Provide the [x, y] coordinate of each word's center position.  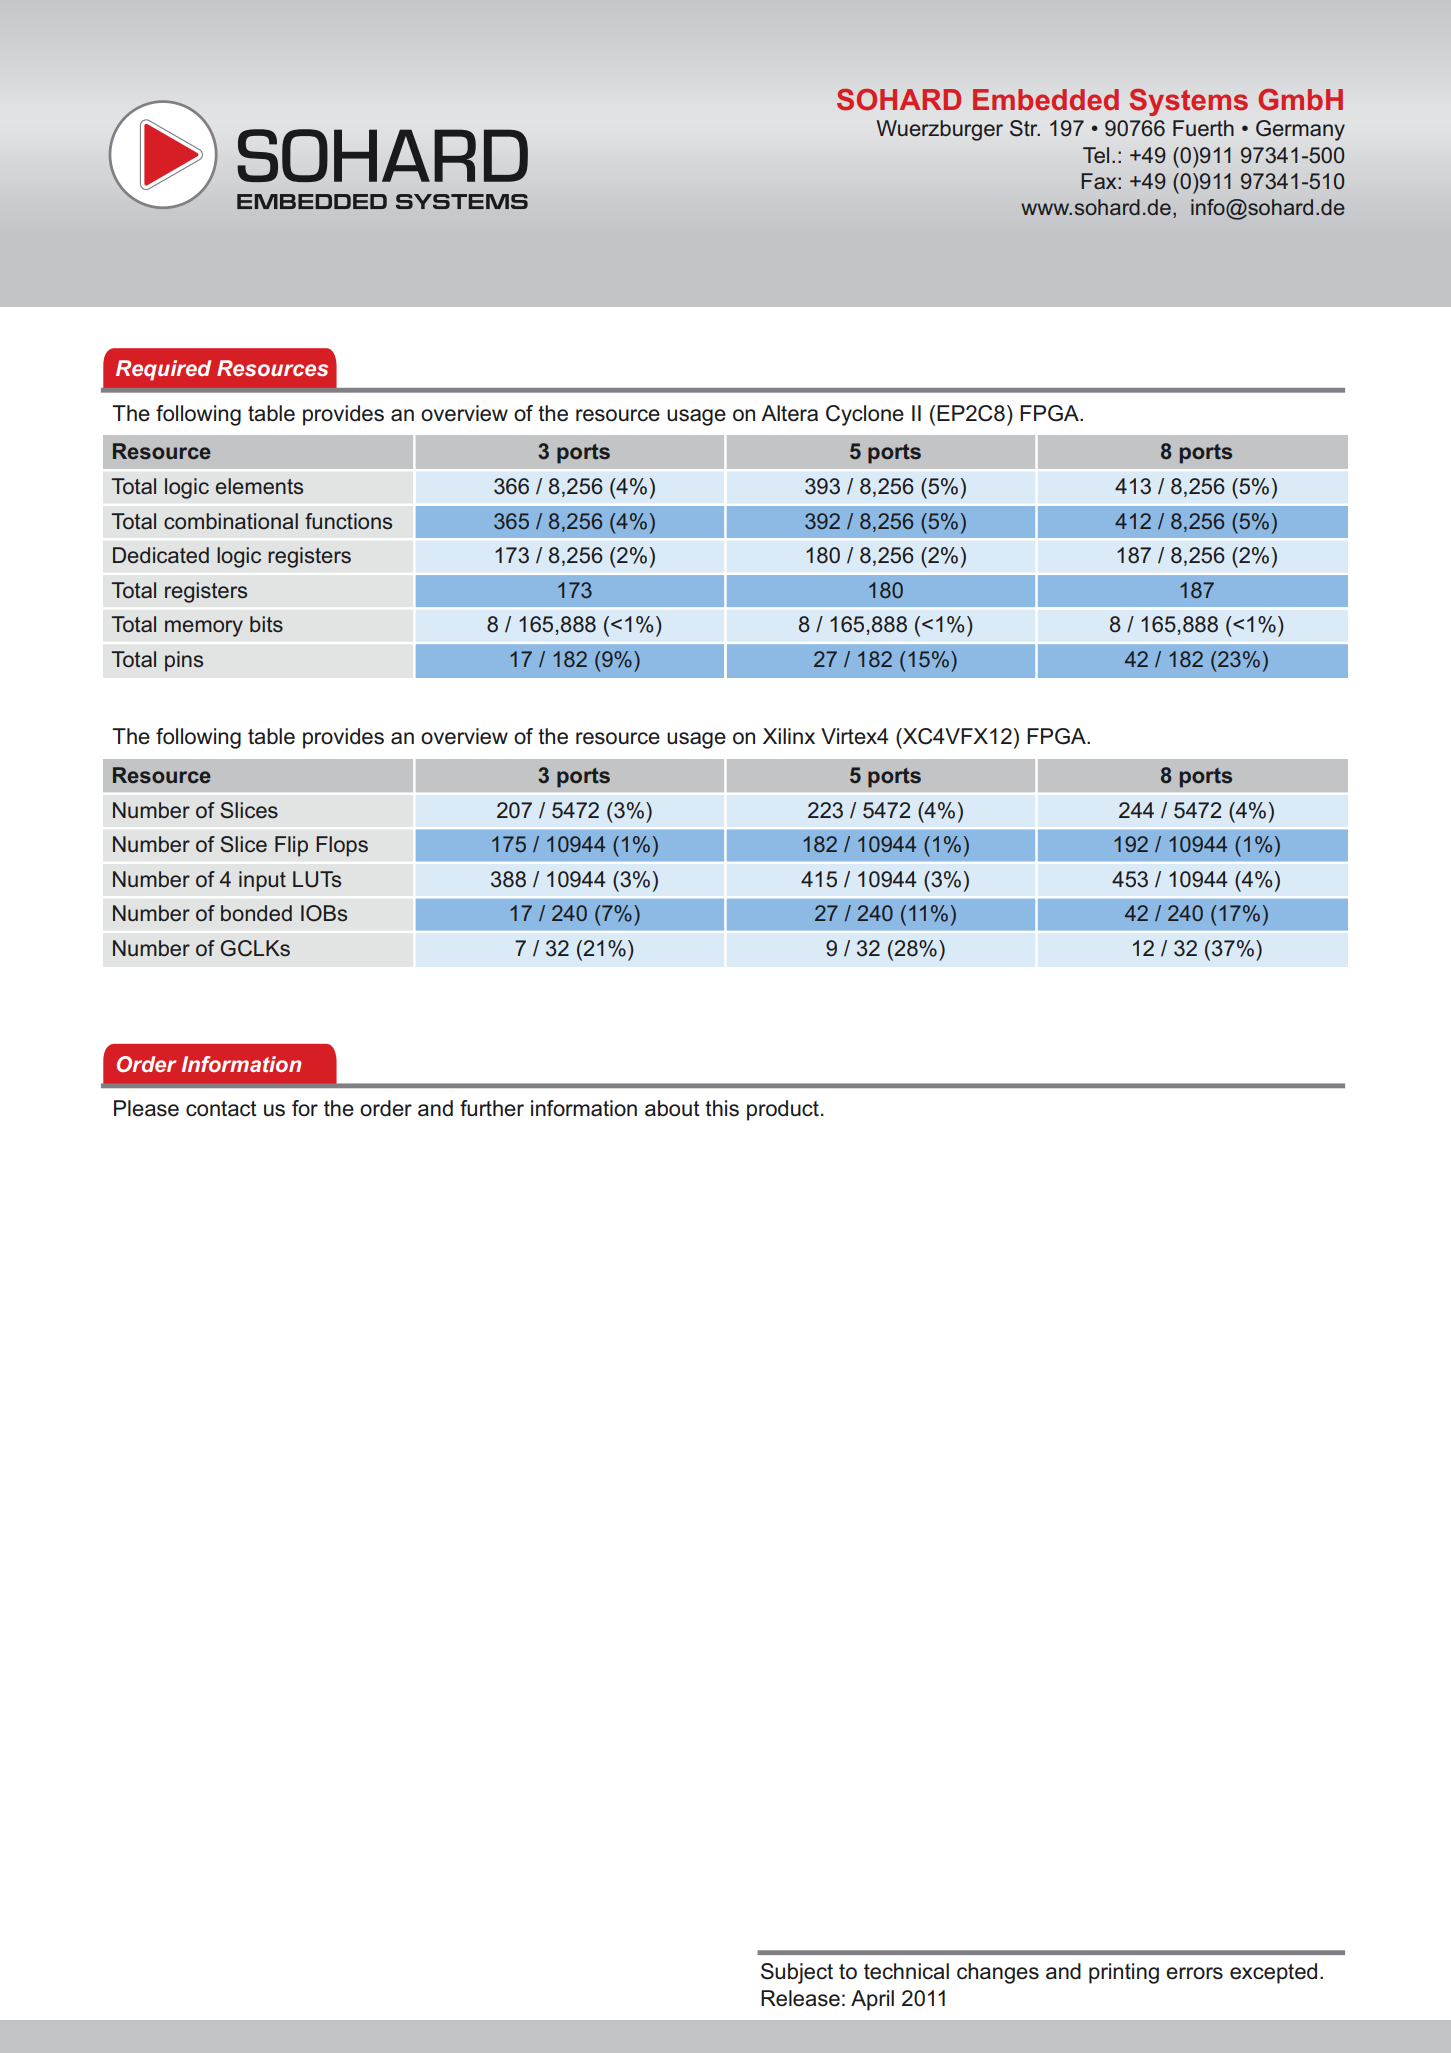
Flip [291, 846]
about [672, 1108]
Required [163, 370]
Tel [1096, 155]
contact [221, 1109]
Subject [797, 1973]
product [783, 1110]
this [722, 1108]
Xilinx [789, 736]
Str [1025, 128]
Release [800, 1998]
